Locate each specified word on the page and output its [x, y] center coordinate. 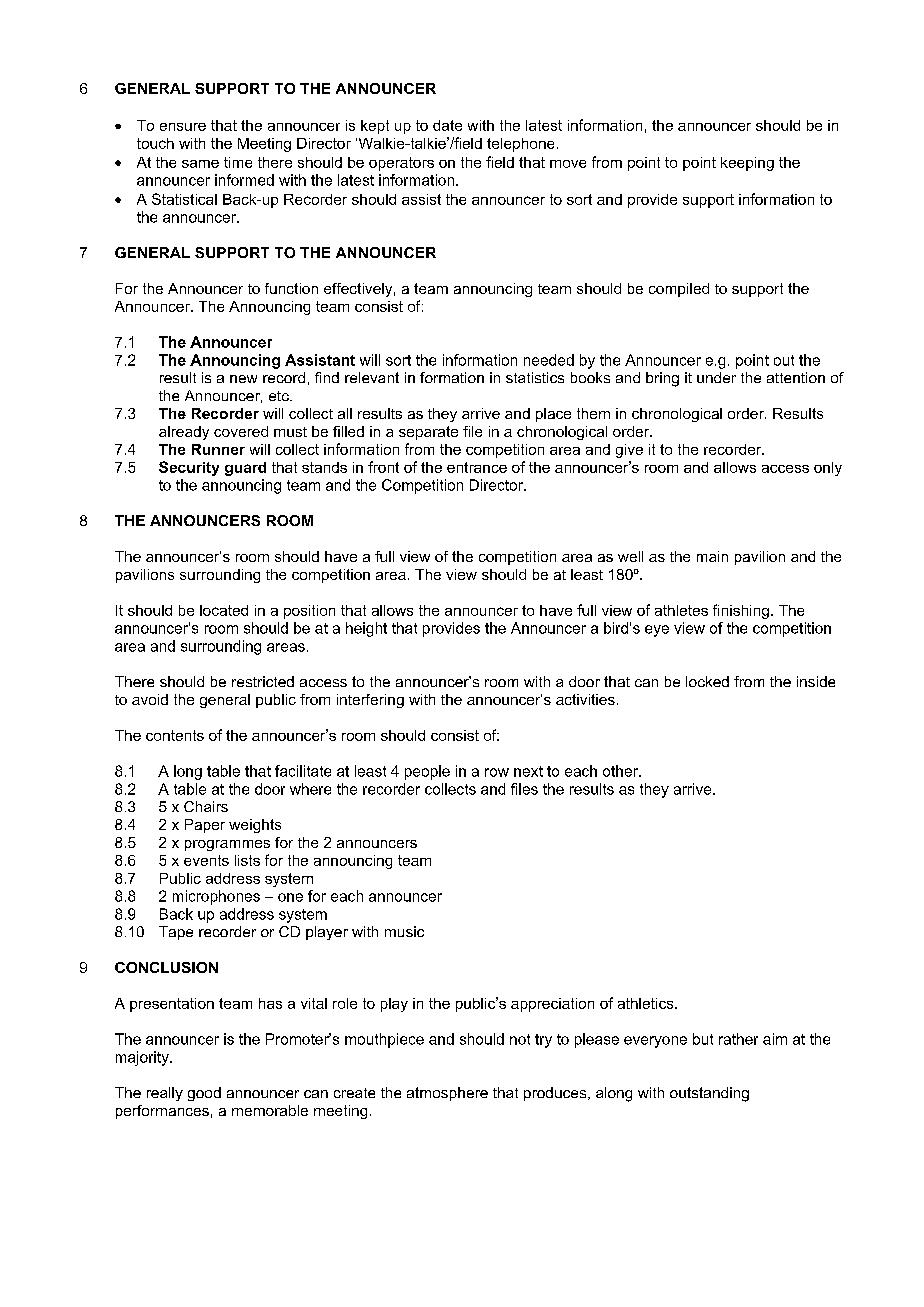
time [238, 162]
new [243, 379]
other [621, 771]
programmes [227, 845]
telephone [520, 145]
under [716, 377]
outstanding [709, 1094]
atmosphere [447, 1094]
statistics [535, 377]
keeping [747, 164]
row [497, 772]
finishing [741, 611]
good [204, 1094]
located [224, 610]
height [366, 629]
